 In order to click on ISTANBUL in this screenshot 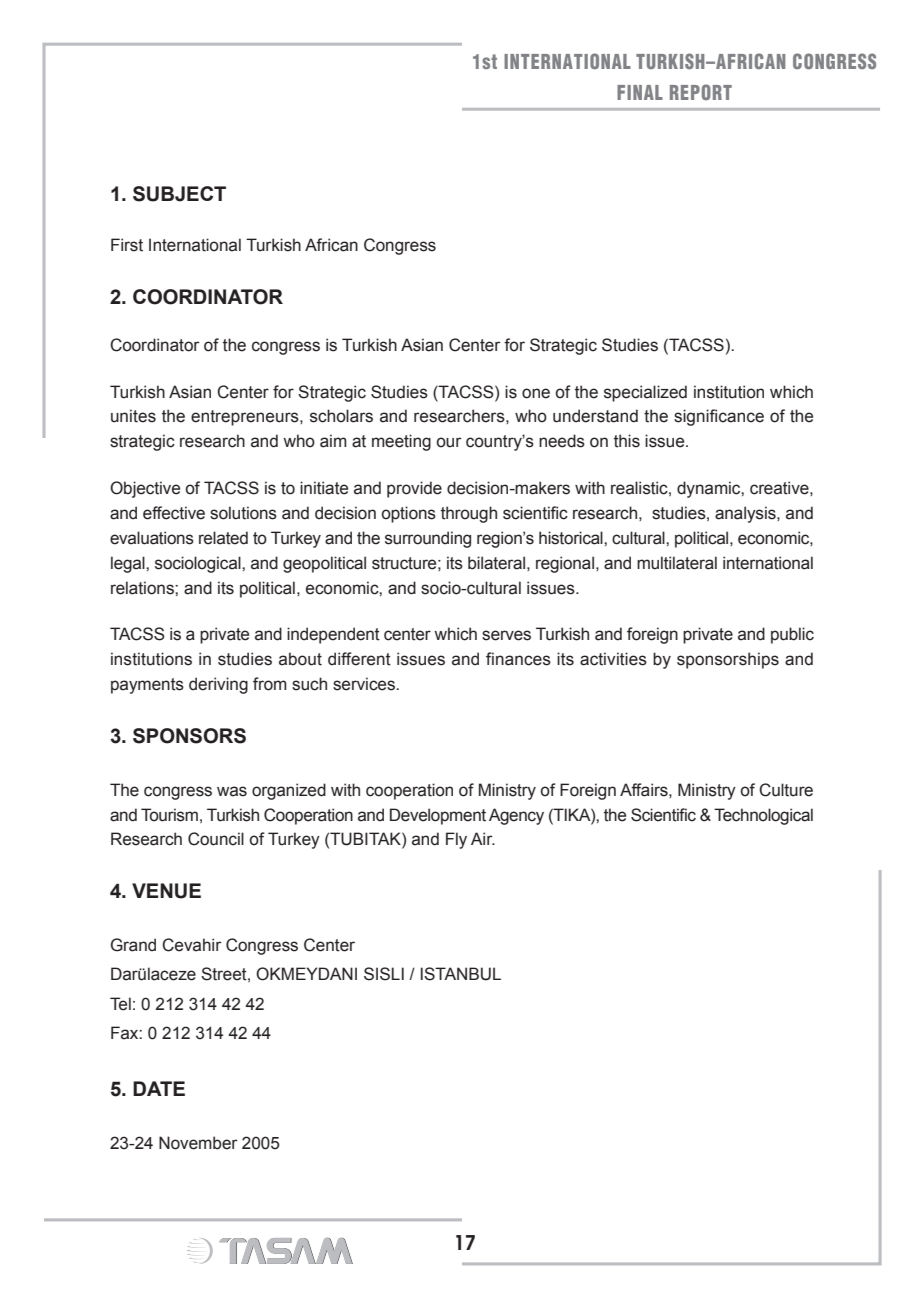, I will do `click(461, 974)`.
